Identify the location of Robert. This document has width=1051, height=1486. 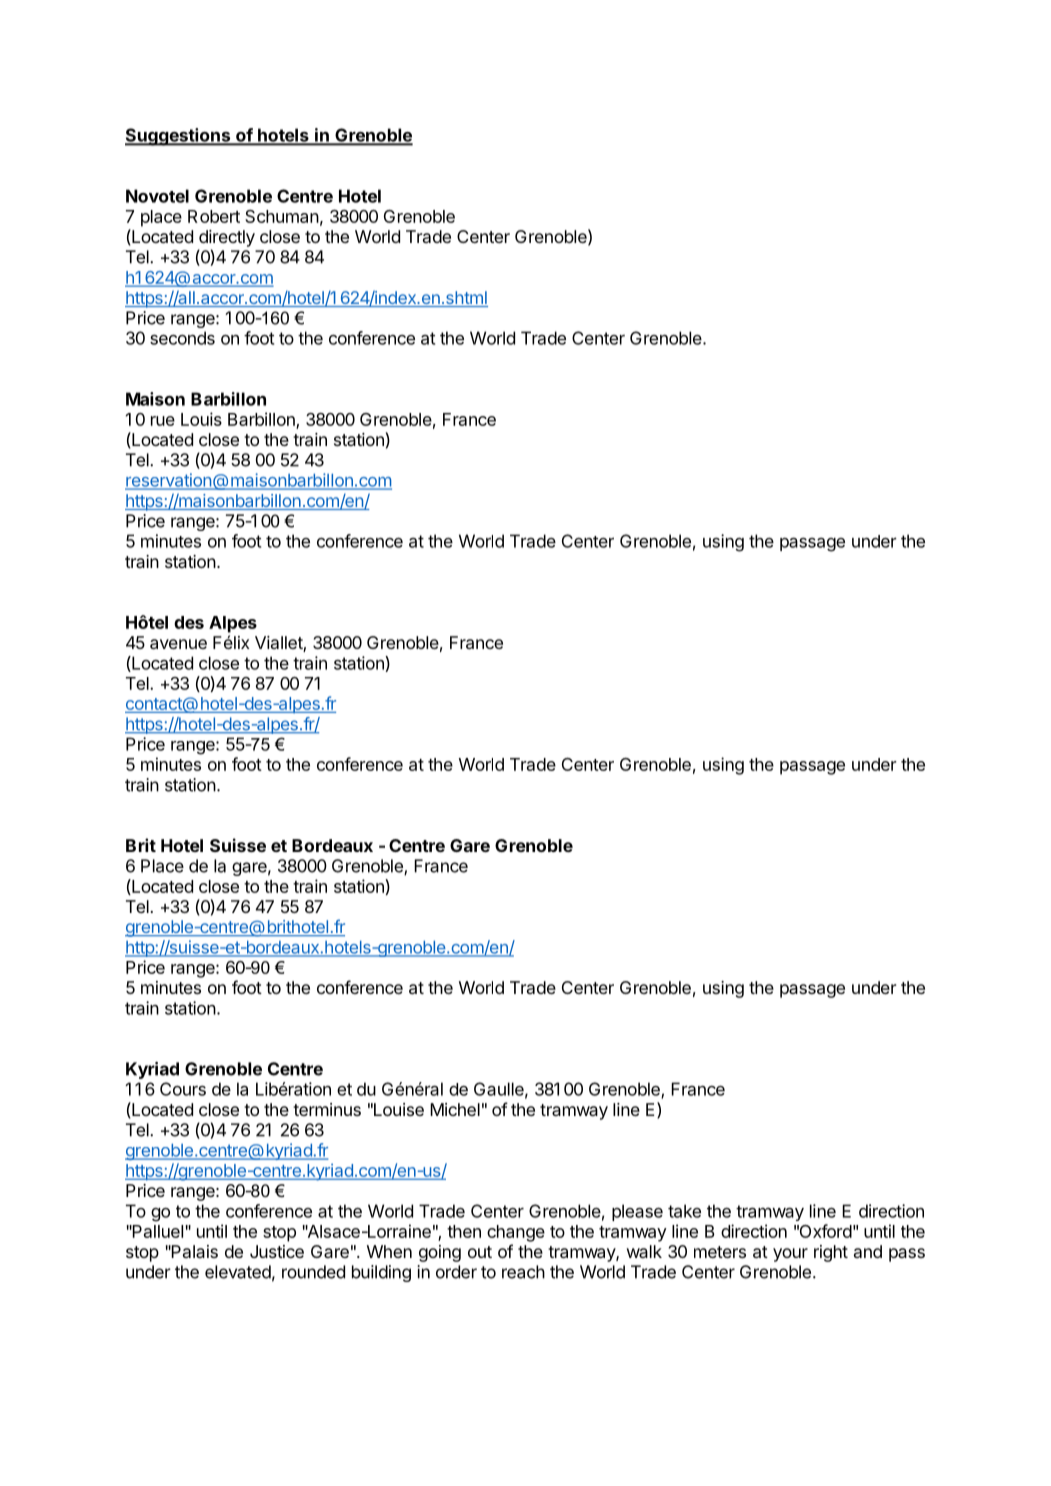
(214, 216).
